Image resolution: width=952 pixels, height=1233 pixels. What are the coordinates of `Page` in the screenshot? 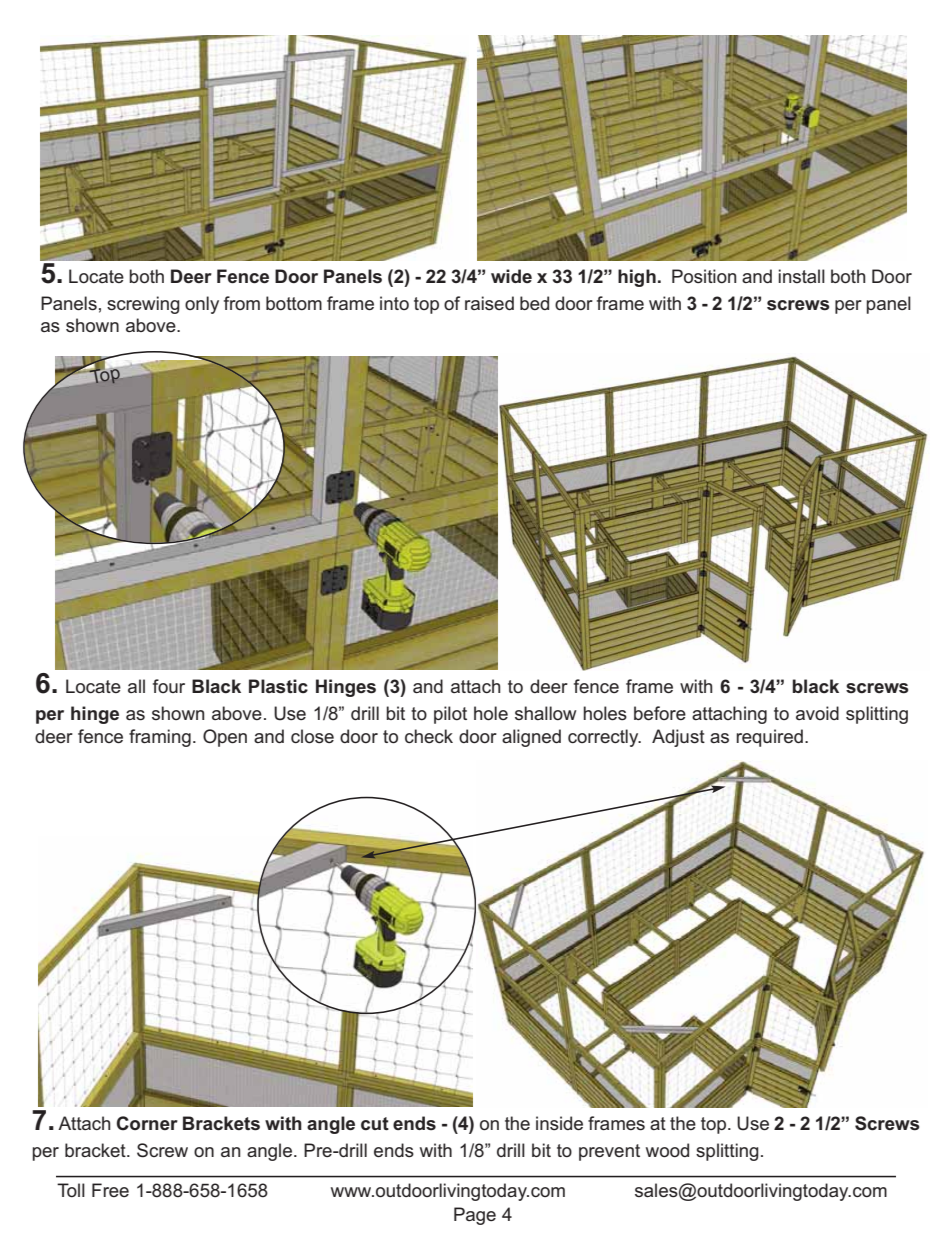 It's located at (475, 1216).
